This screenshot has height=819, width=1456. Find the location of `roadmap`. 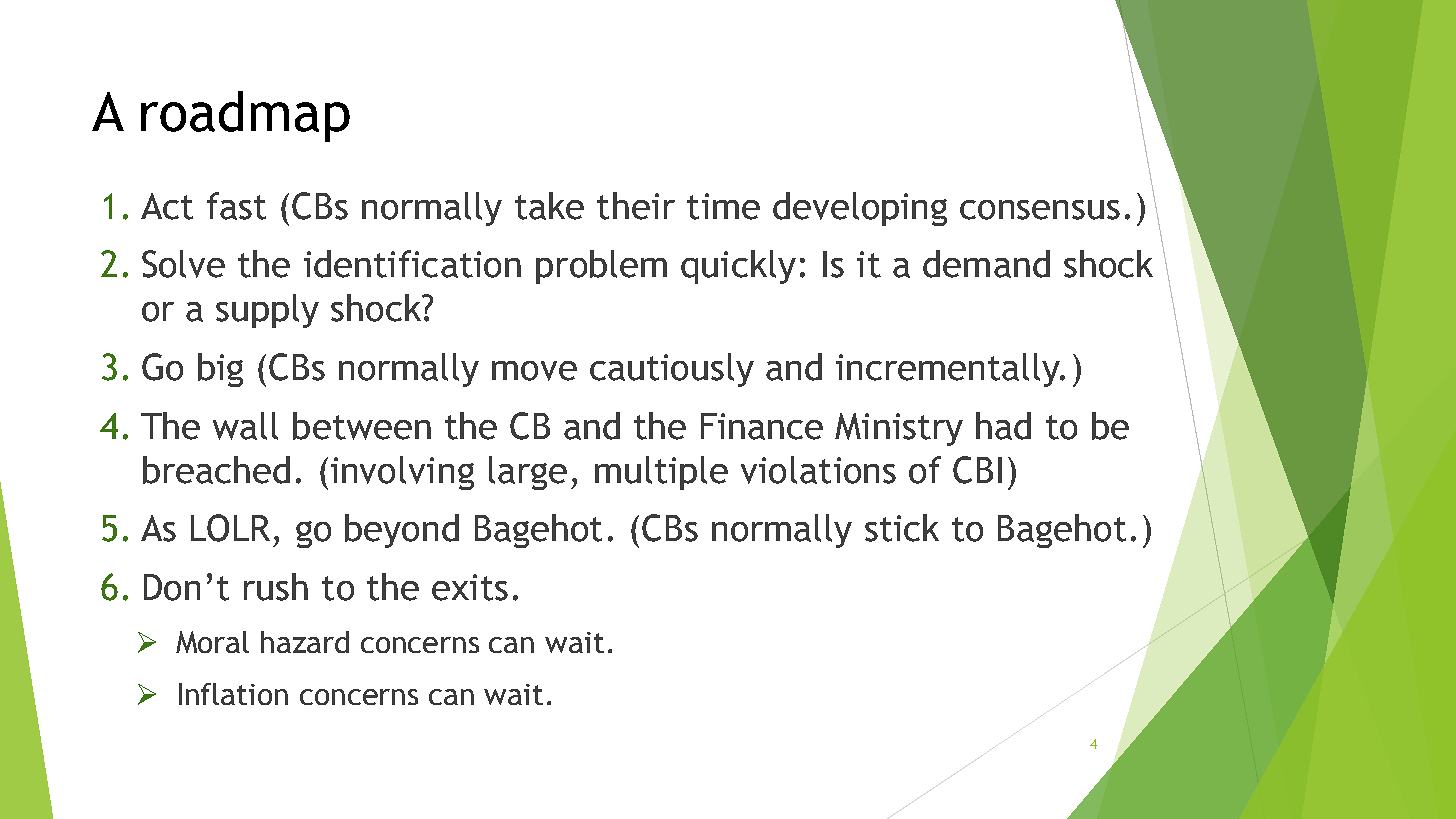

roadmap is located at coordinates (245, 116).
